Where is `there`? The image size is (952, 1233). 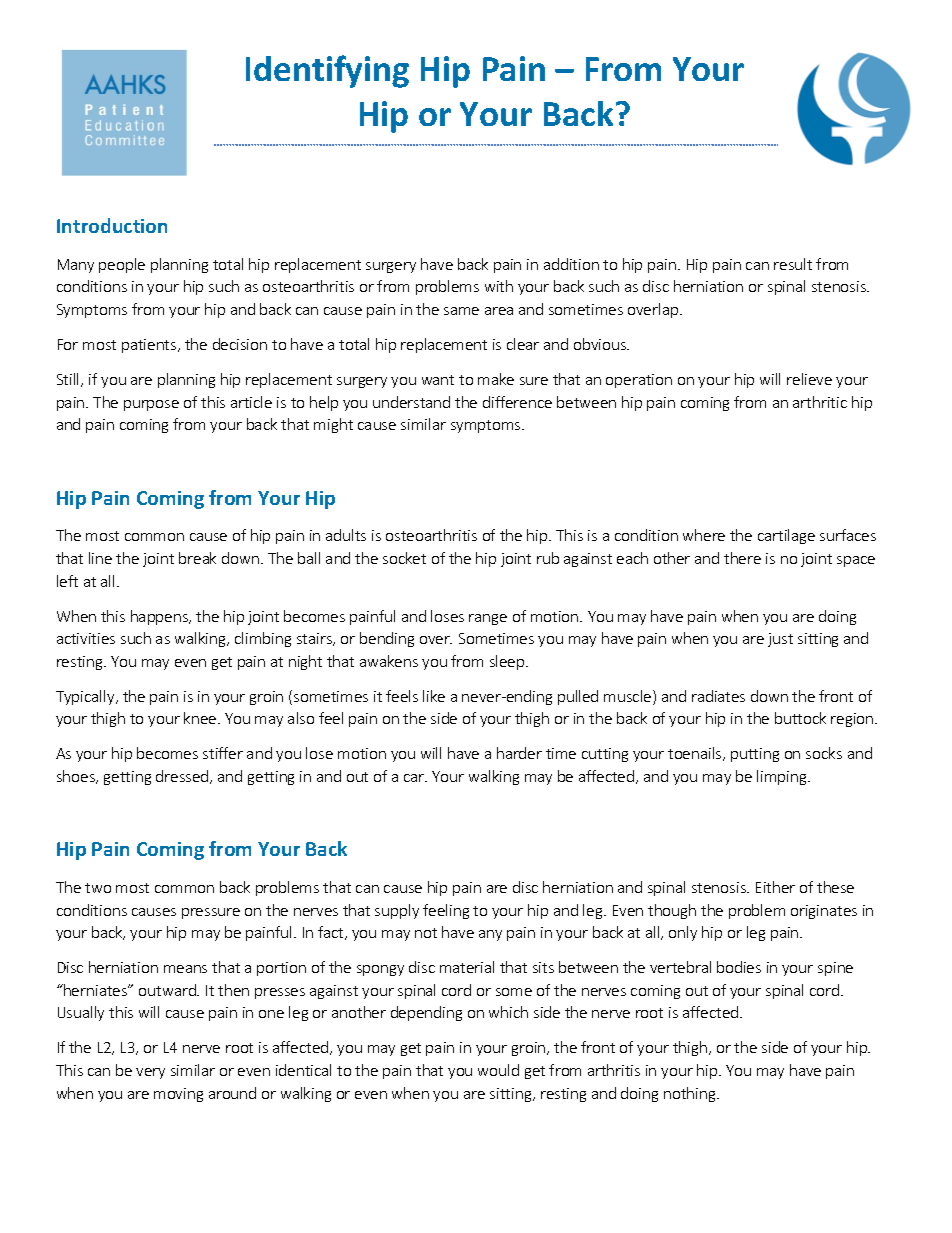 there is located at coordinates (742, 558).
